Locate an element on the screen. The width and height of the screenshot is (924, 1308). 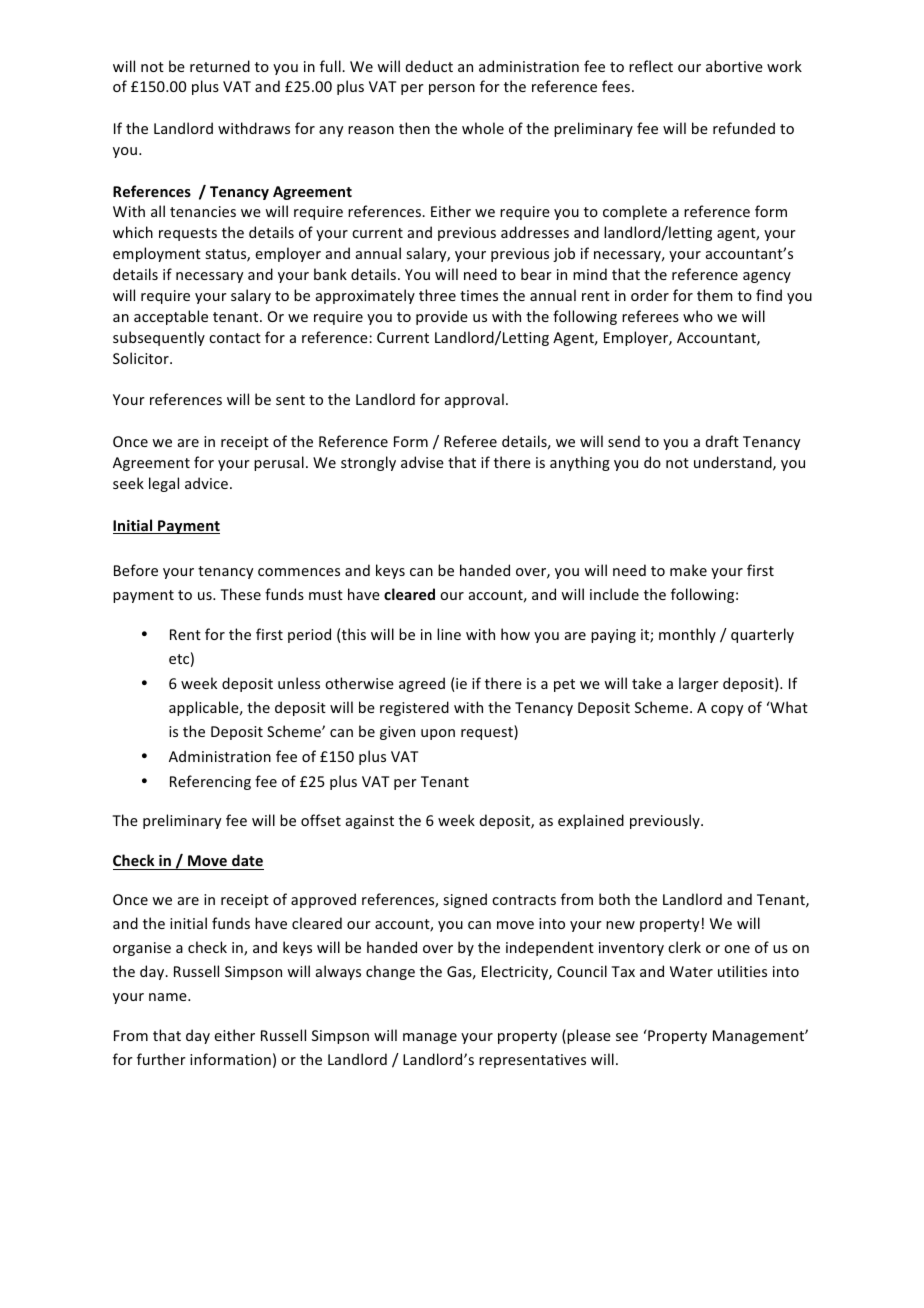
three is located at coordinates (437, 295).
